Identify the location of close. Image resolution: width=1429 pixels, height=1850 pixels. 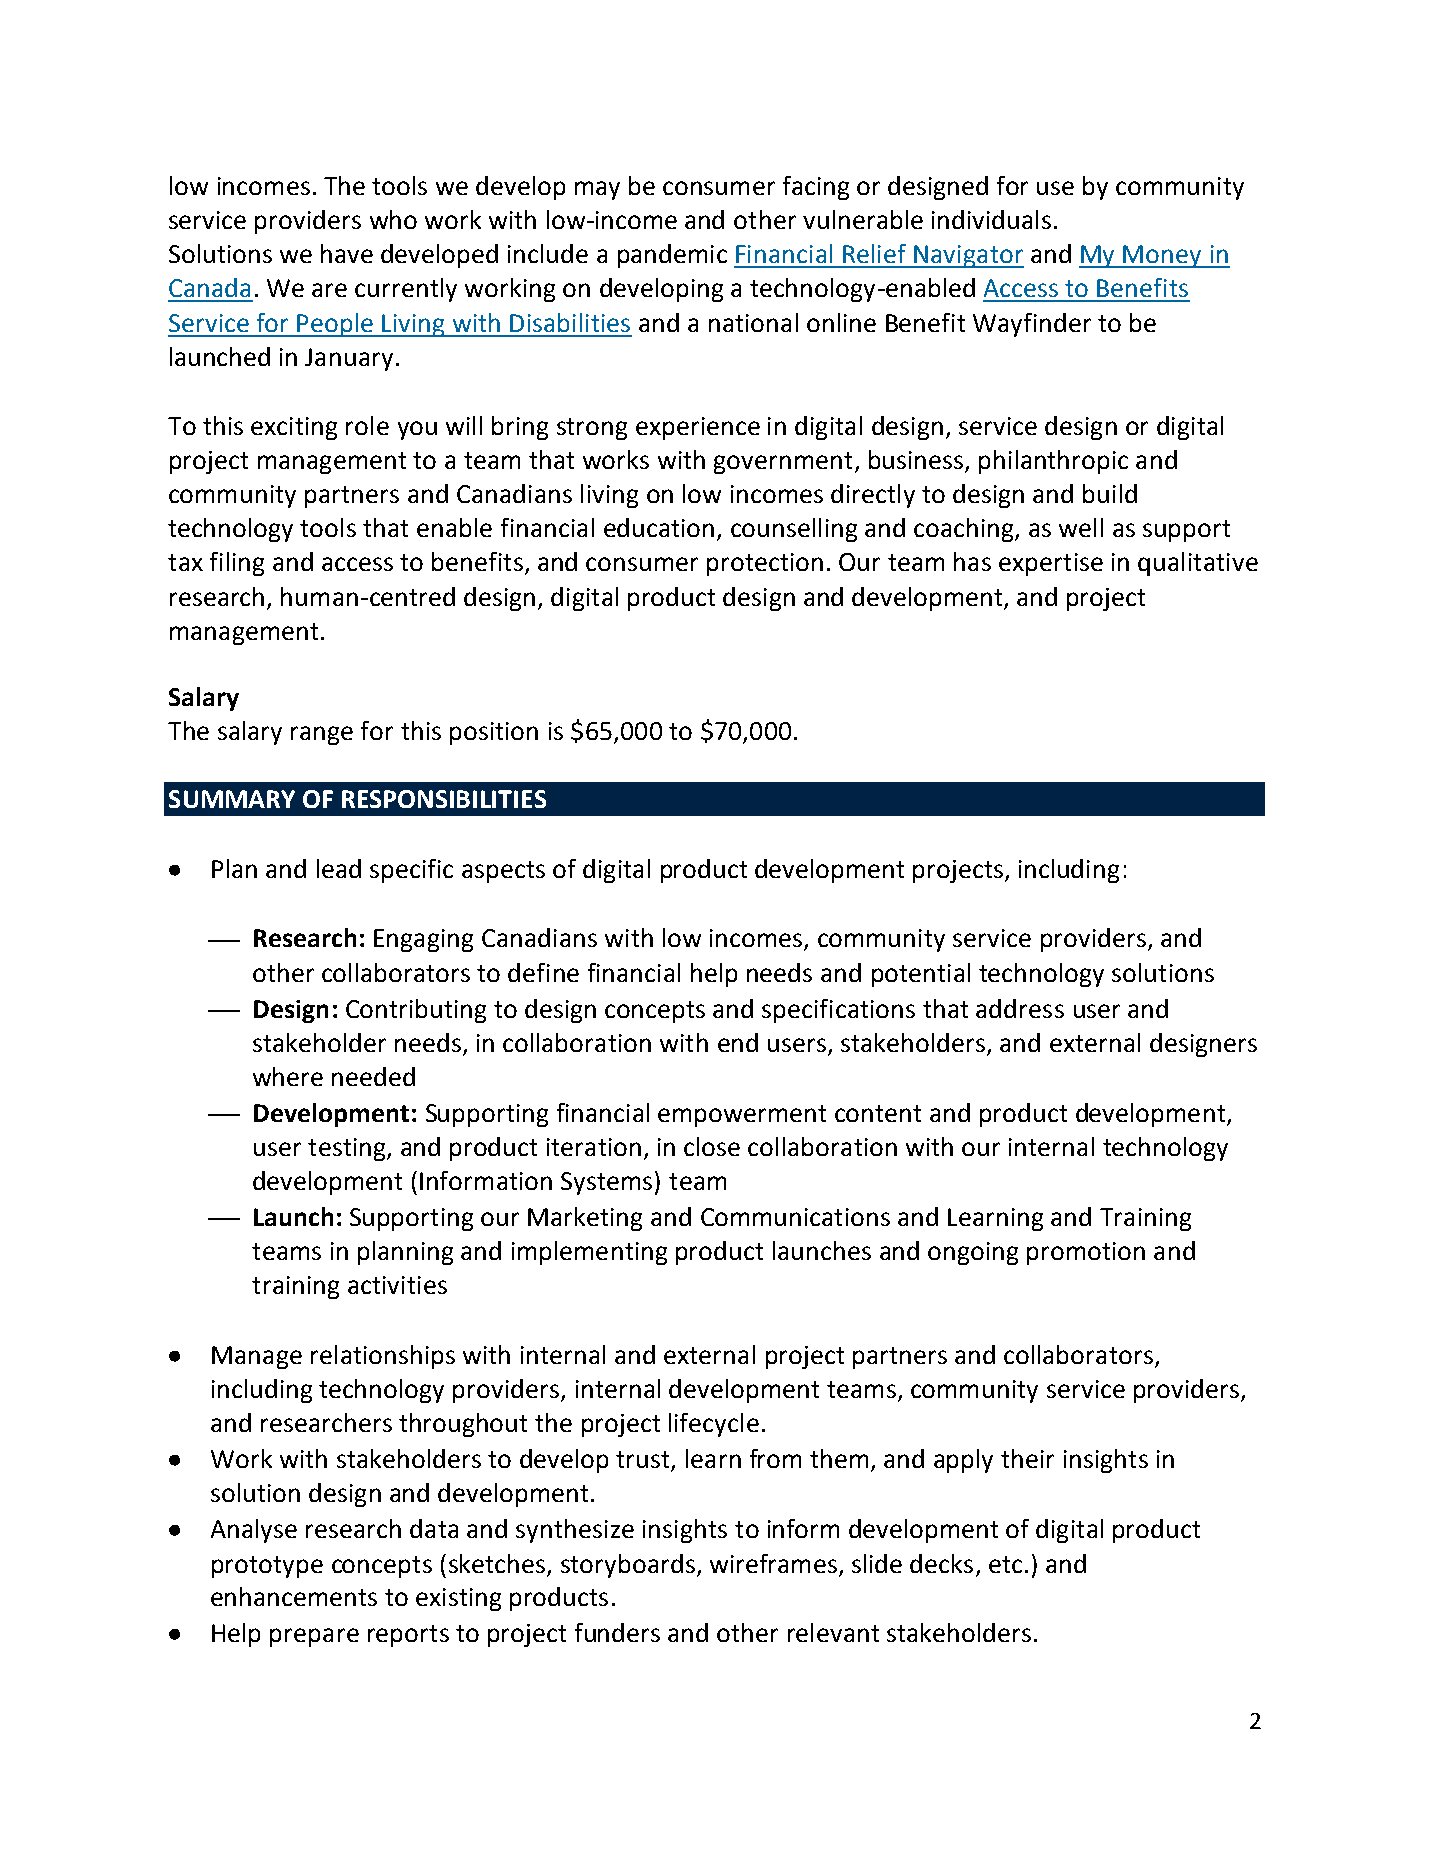
(712, 1146).
